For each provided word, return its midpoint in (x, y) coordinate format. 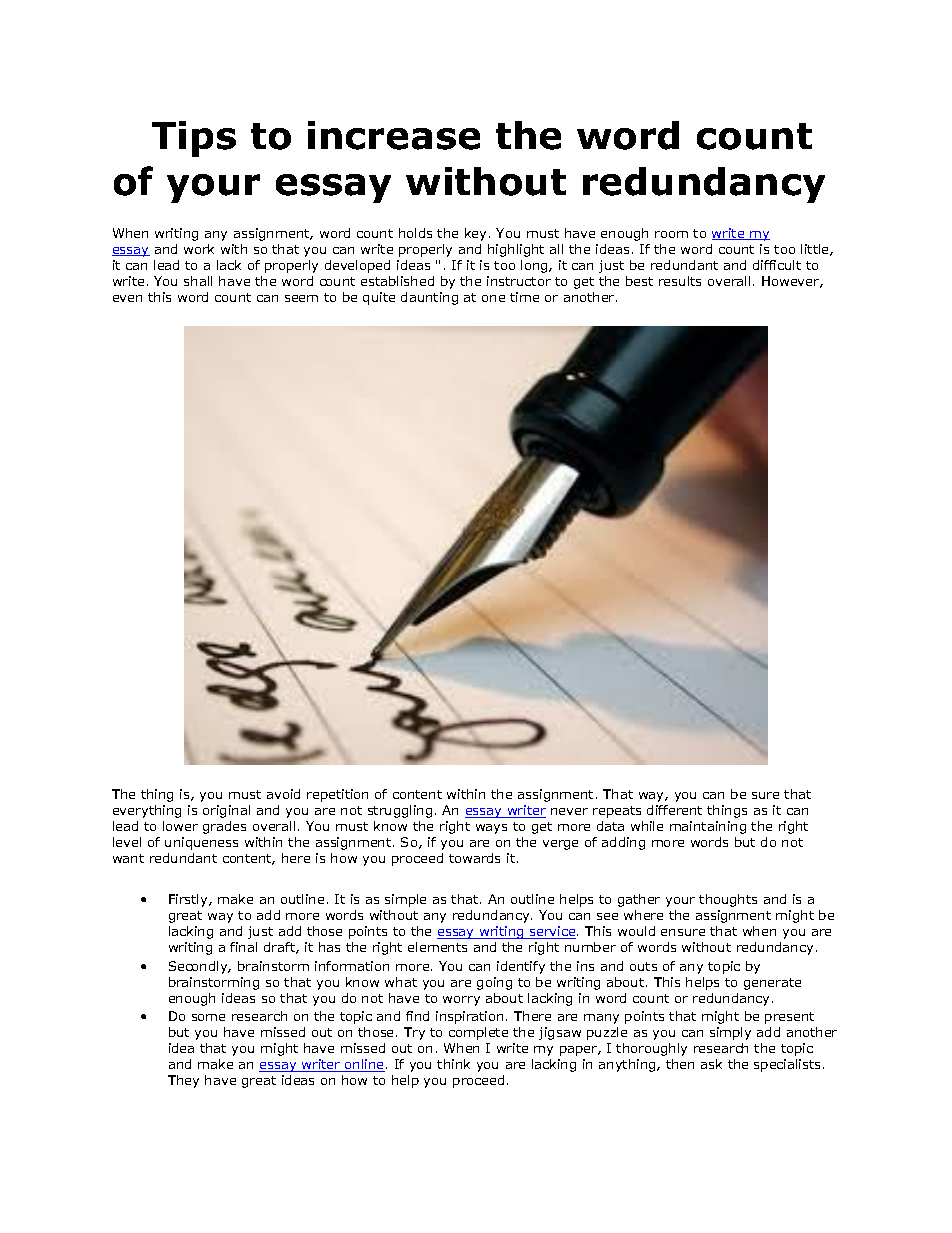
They (183, 1081)
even (127, 298)
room (671, 234)
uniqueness (201, 843)
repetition (337, 795)
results (680, 281)
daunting (429, 298)
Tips (194, 139)
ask (711, 1064)
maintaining (708, 827)
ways (491, 829)
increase (394, 135)
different (674, 810)
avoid (283, 794)
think (453, 1064)
